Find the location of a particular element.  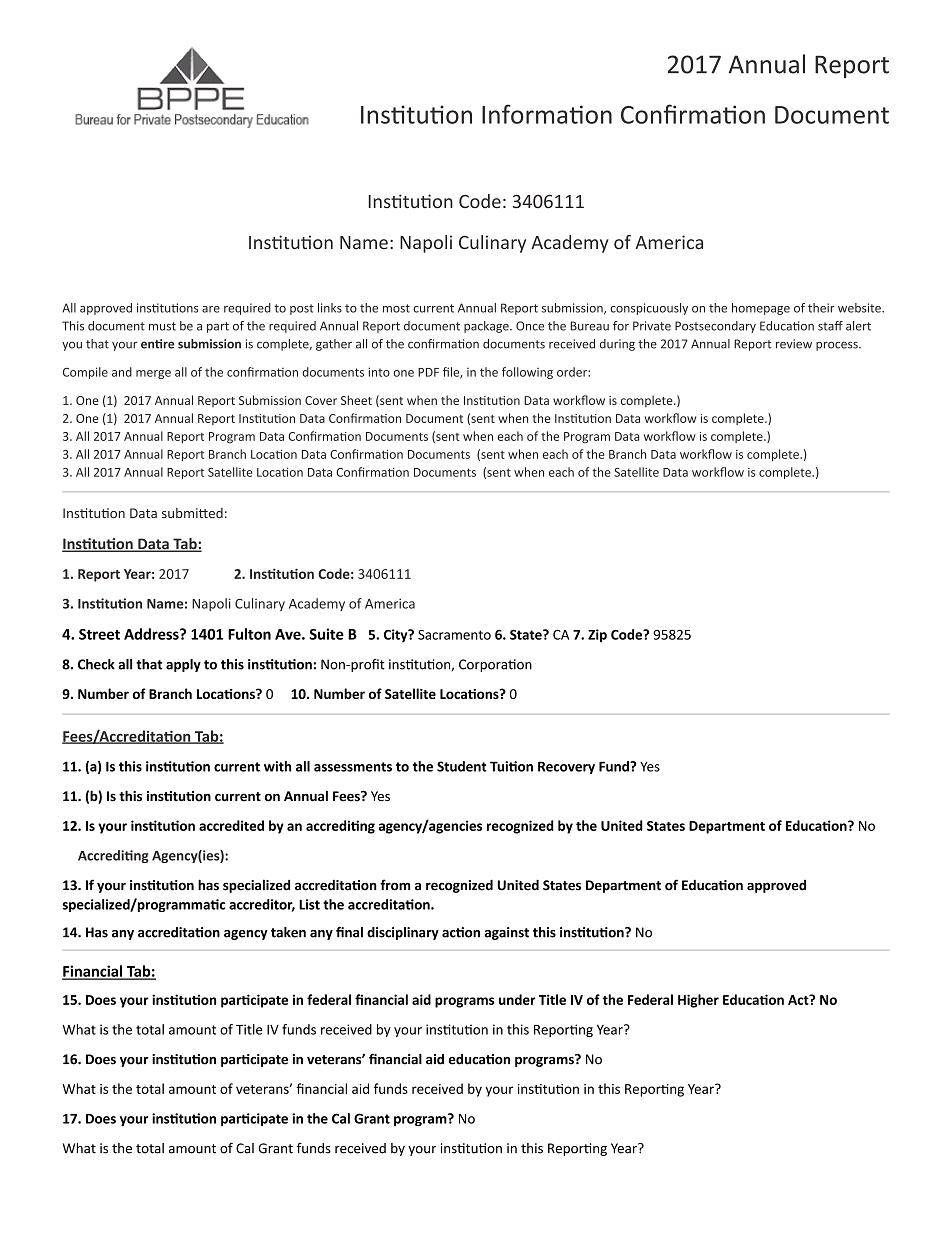

review is located at coordinates (794, 344).
